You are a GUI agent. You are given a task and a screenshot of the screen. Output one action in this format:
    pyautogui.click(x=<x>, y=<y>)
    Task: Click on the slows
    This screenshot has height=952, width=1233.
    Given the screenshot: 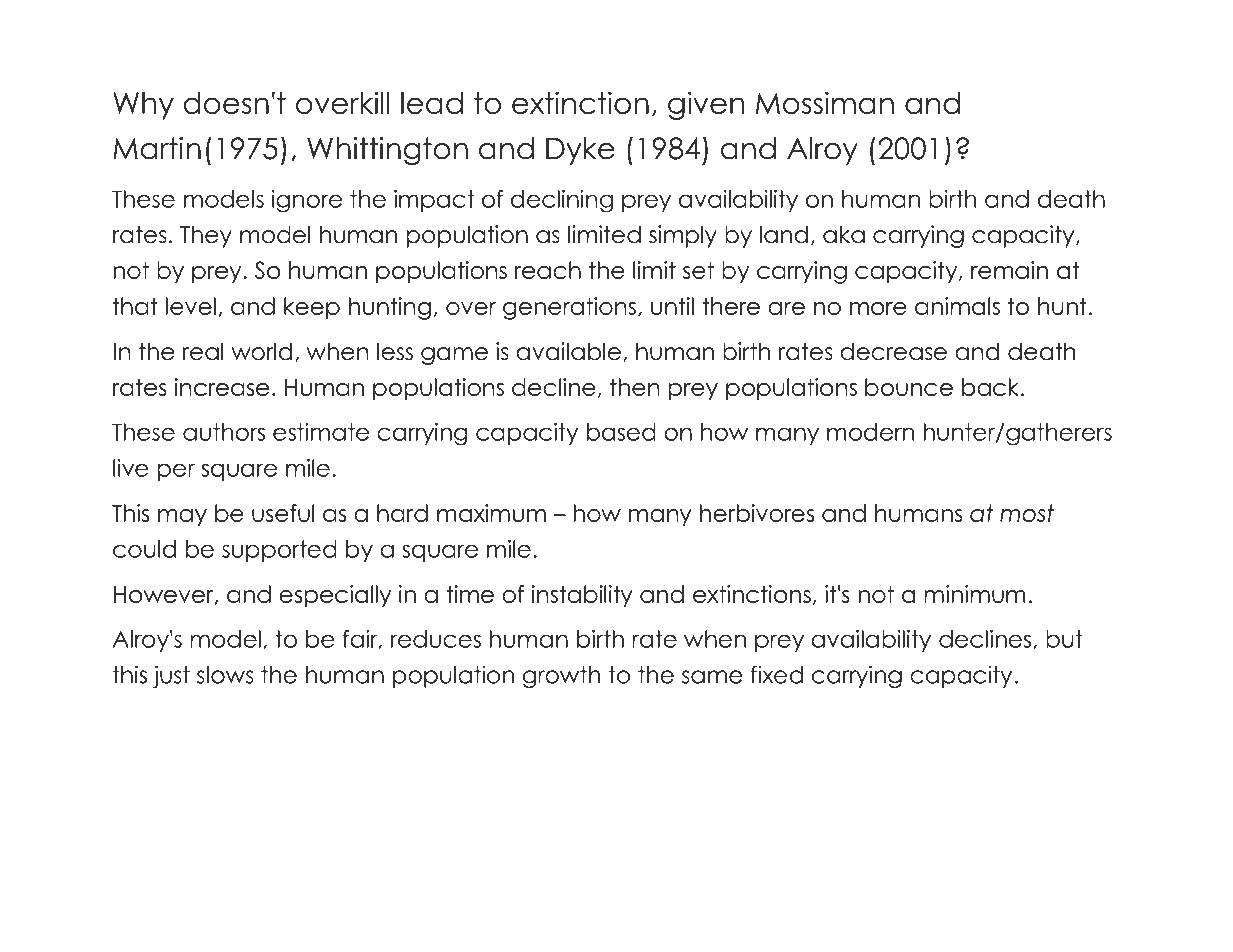 What is the action you would take?
    pyautogui.click(x=225, y=675)
